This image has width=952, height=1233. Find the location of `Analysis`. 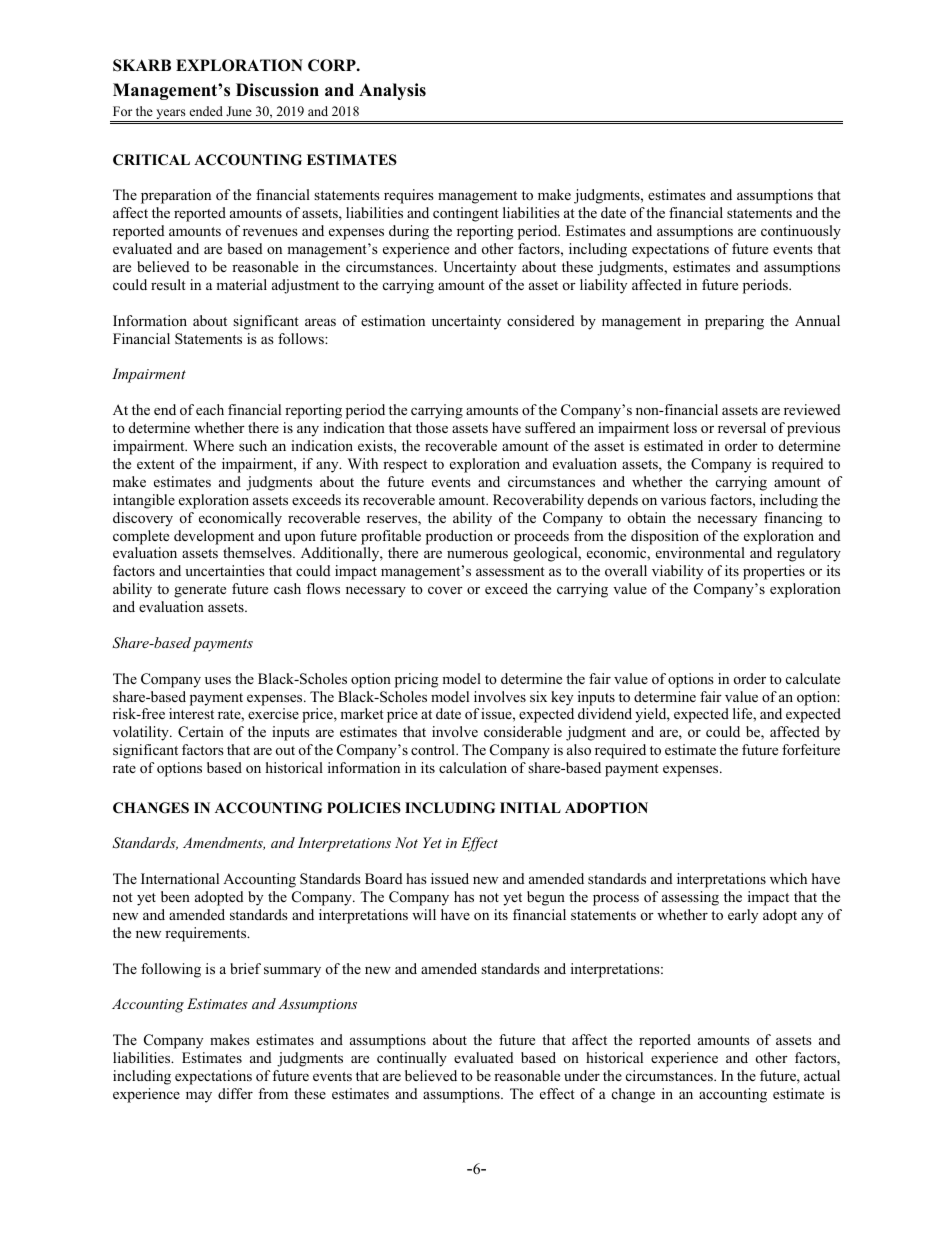

Analysis is located at coordinates (392, 91).
